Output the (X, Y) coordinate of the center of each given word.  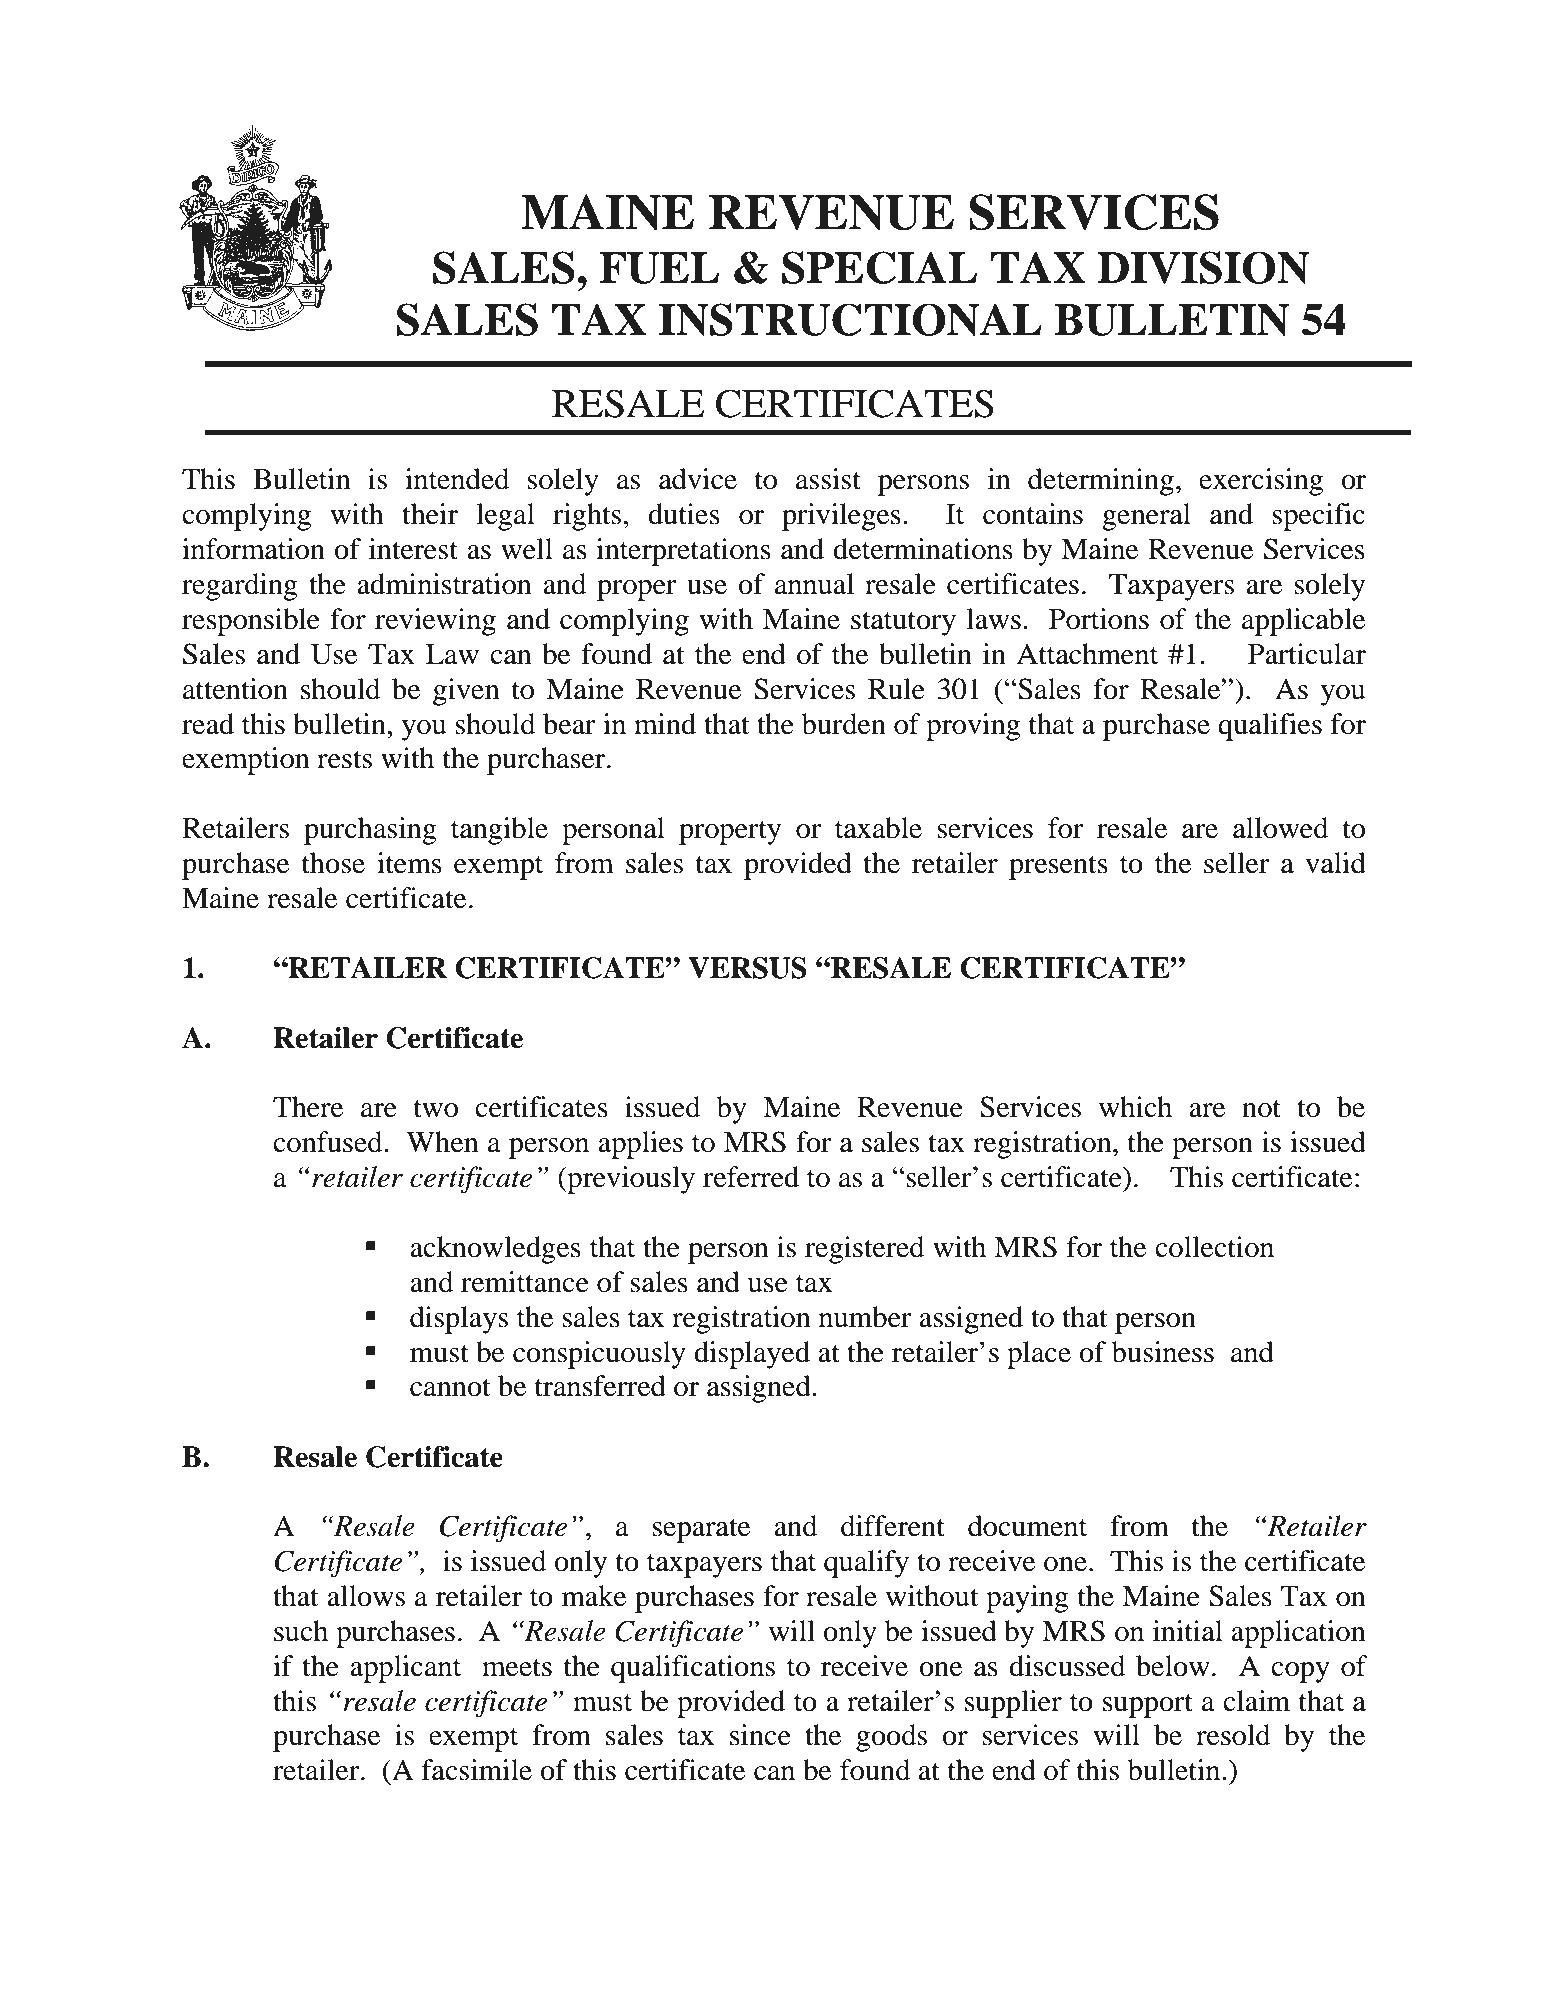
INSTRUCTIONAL (850, 319)
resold (1233, 1735)
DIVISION (1203, 267)
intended (457, 479)
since (760, 1735)
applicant (405, 1669)
